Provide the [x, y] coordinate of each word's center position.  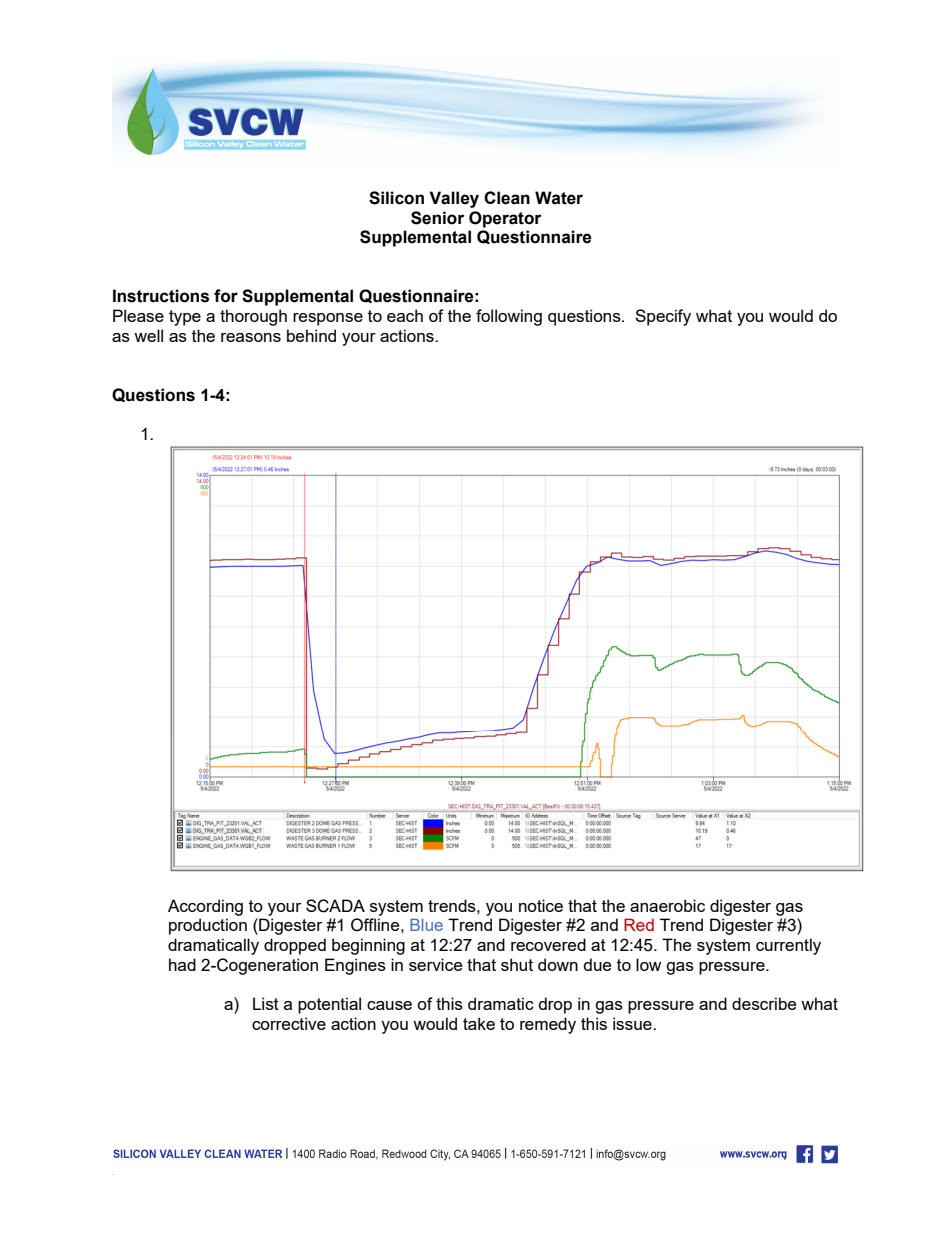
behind [311, 335]
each [405, 315]
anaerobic [667, 905]
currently [788, 946]
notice [541, 905]
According [205, 907]
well [148, 335]
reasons [251, 337]
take [479, 1023]
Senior [437, 218]
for [226, 296]
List [266, 1003]
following [509, 317]
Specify [663, 317]
